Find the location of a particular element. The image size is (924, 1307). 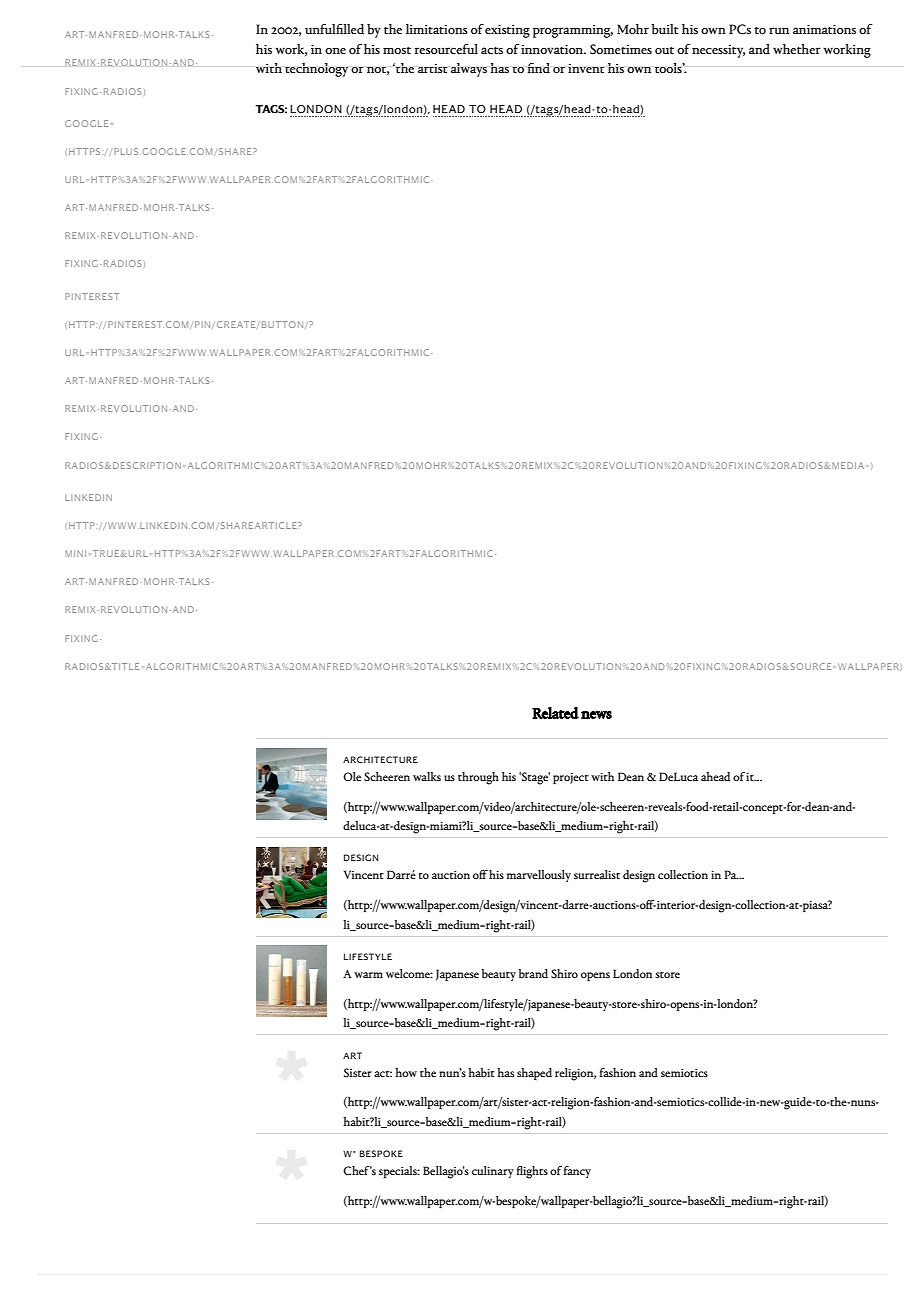

artist is located at coordinates (433, 68).
